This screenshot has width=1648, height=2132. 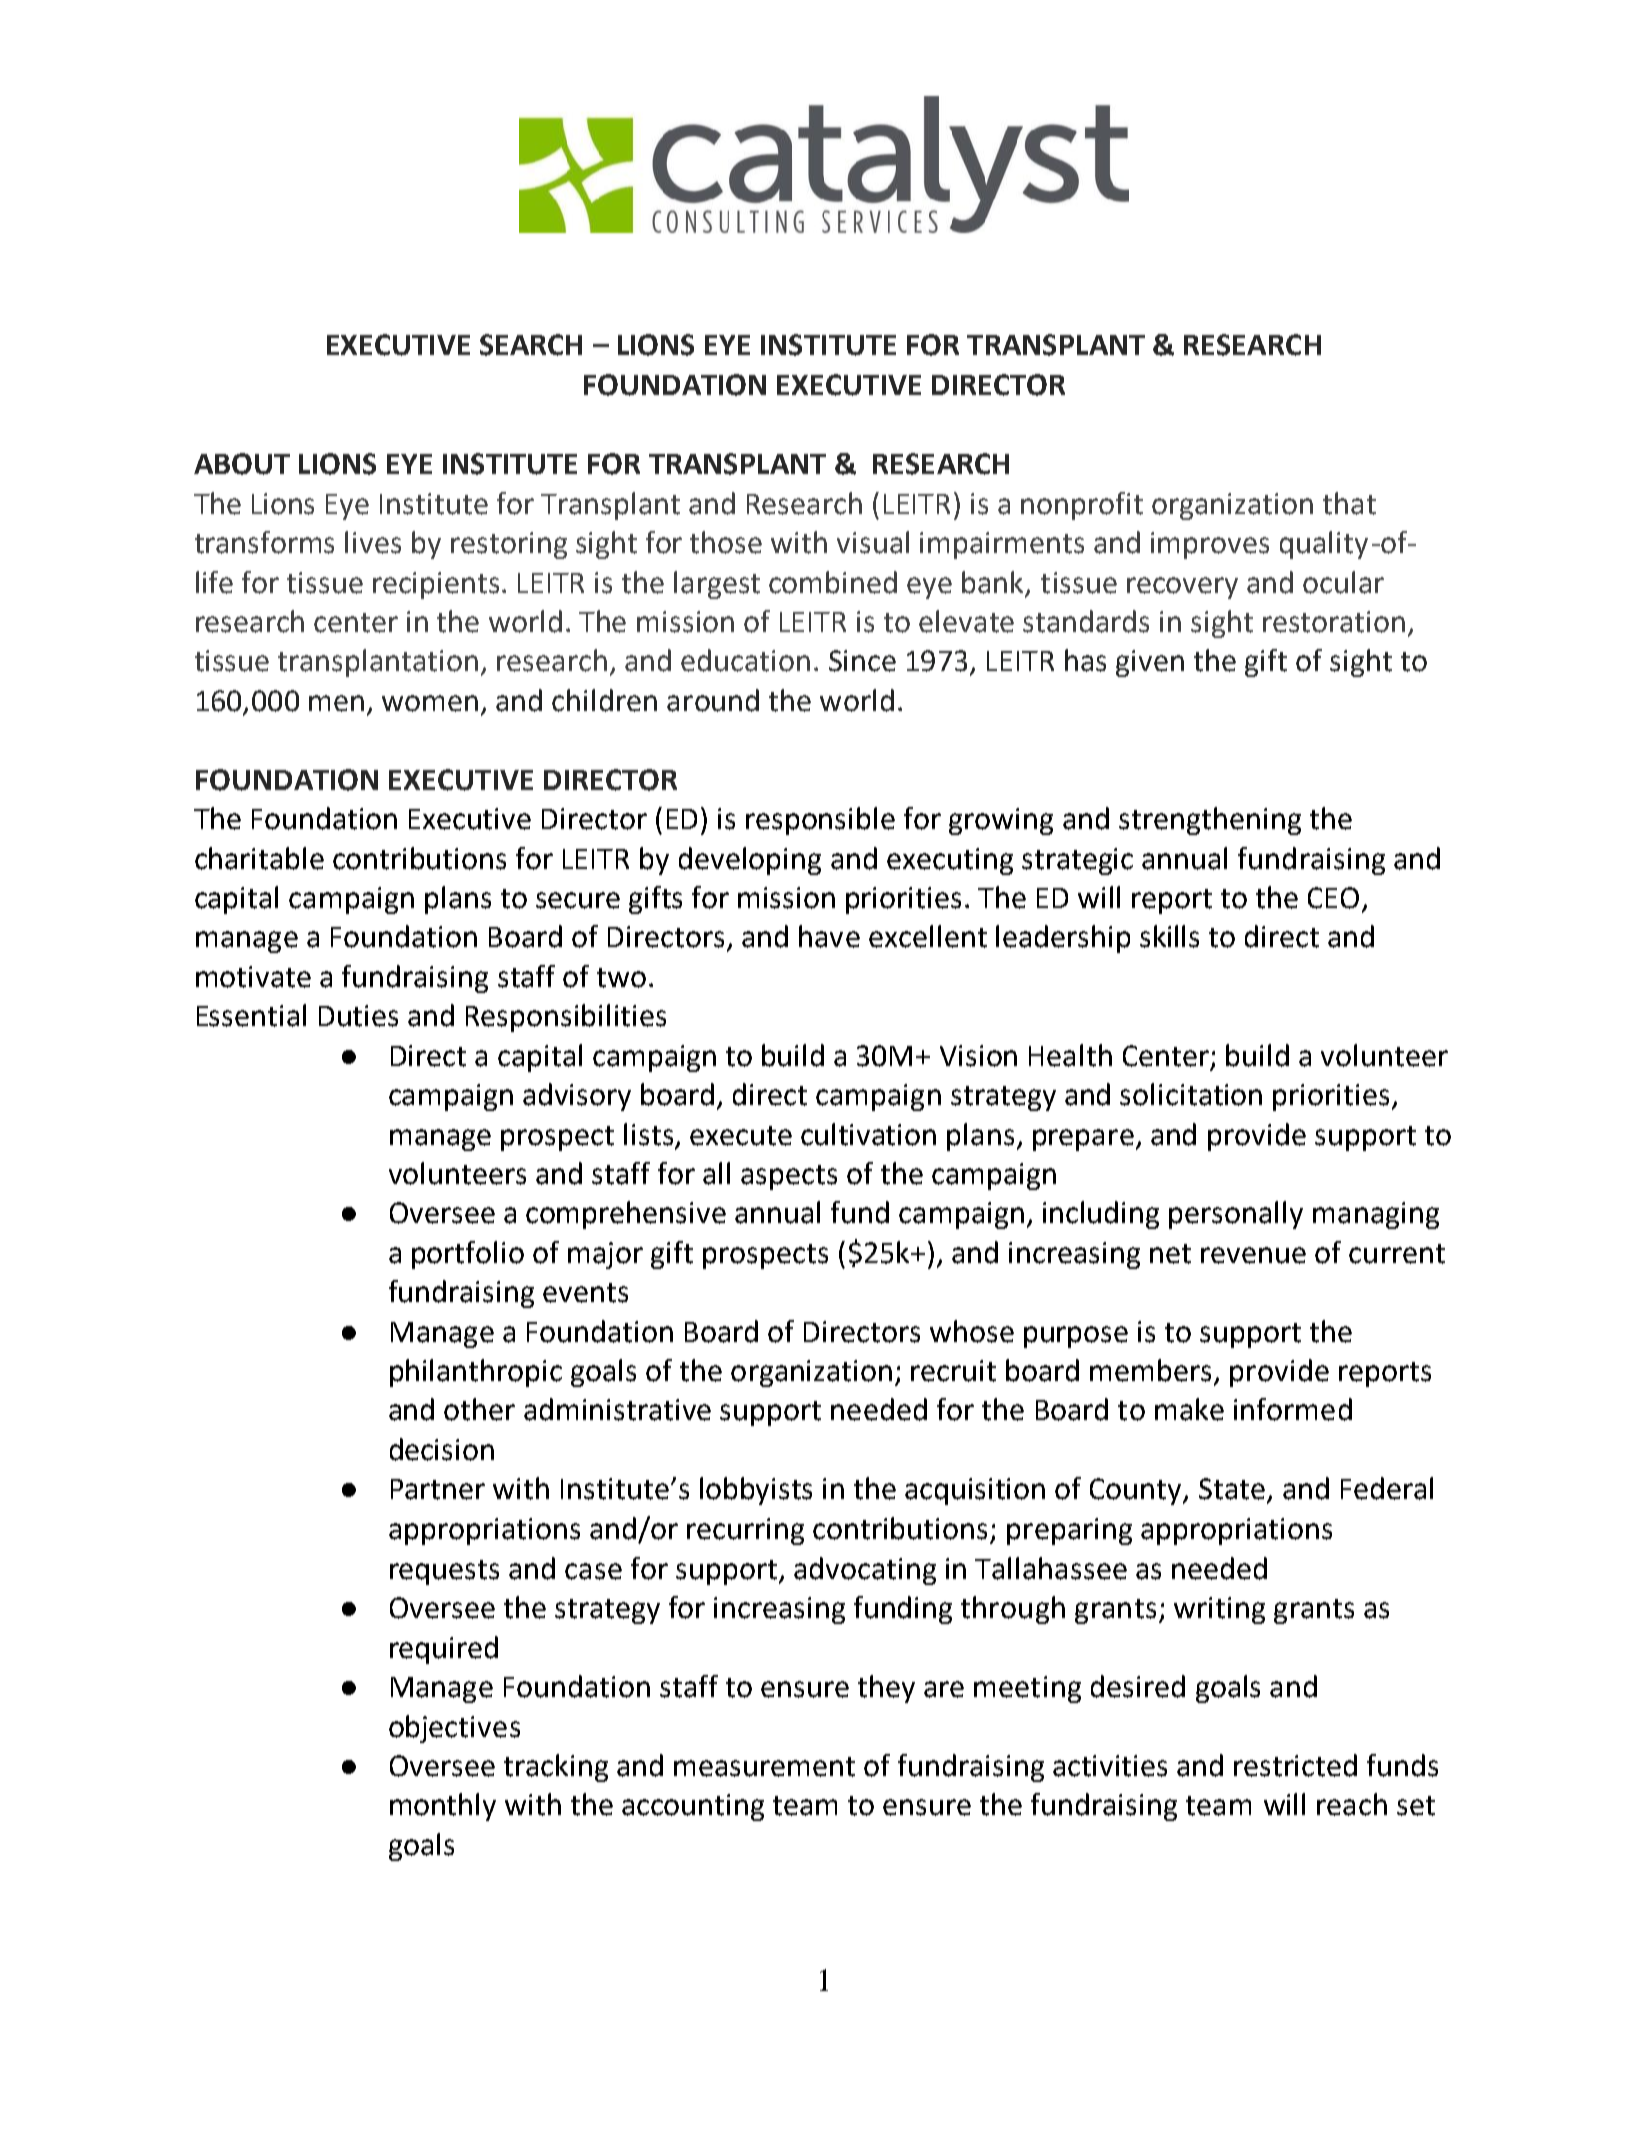 What do you see at coordinates (953, 1371) in the screenshot?
I see `recruit` at bounding box center [953, 1371].
